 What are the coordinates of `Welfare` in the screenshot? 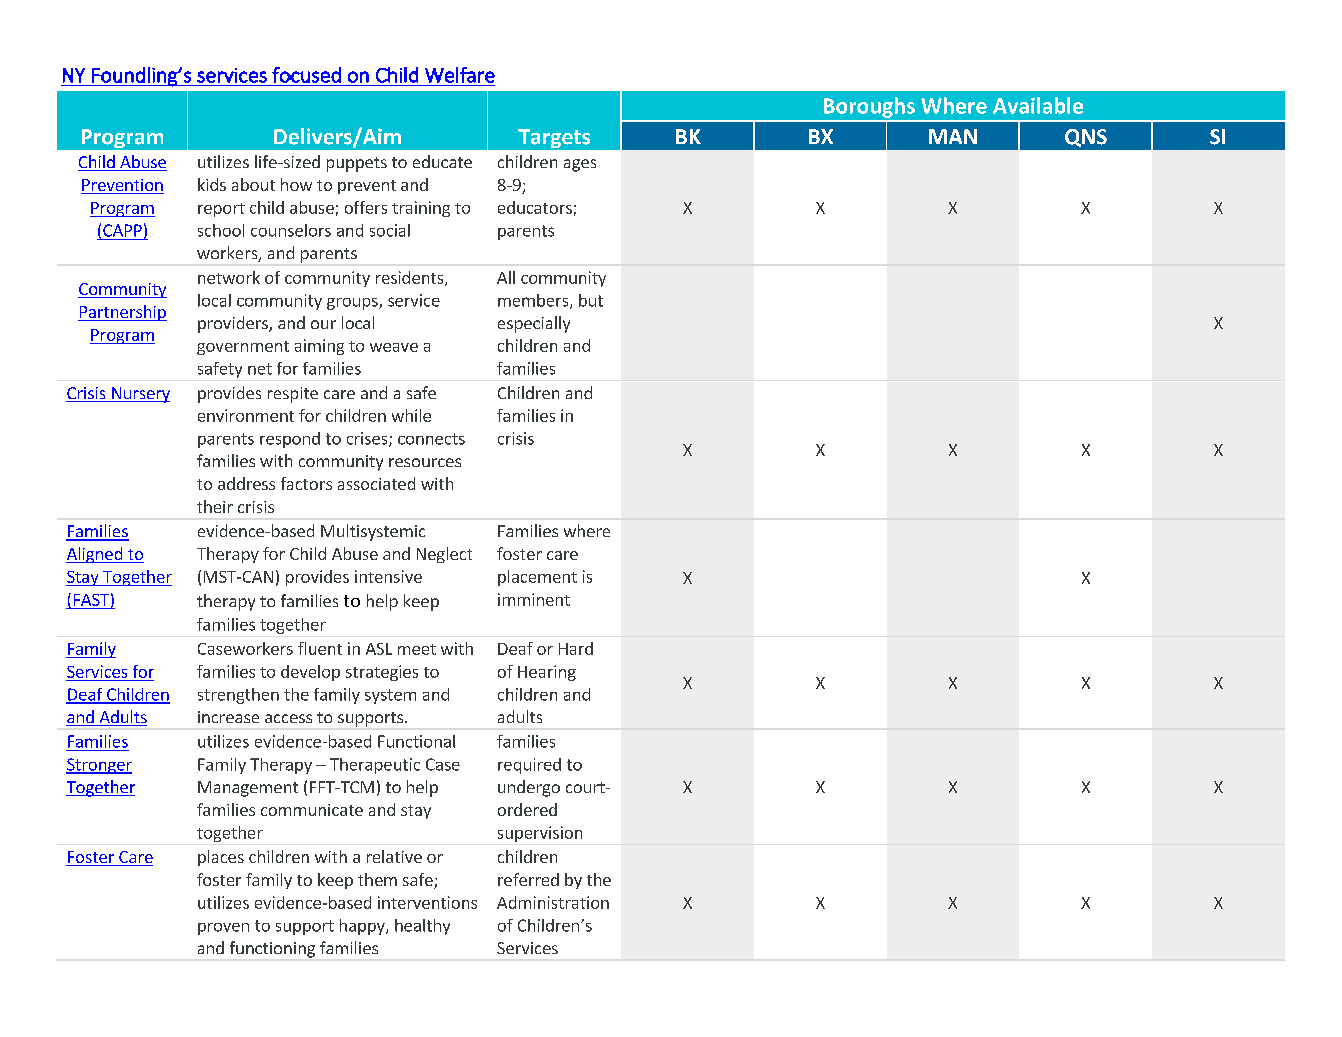 It's located at (460, 75).
